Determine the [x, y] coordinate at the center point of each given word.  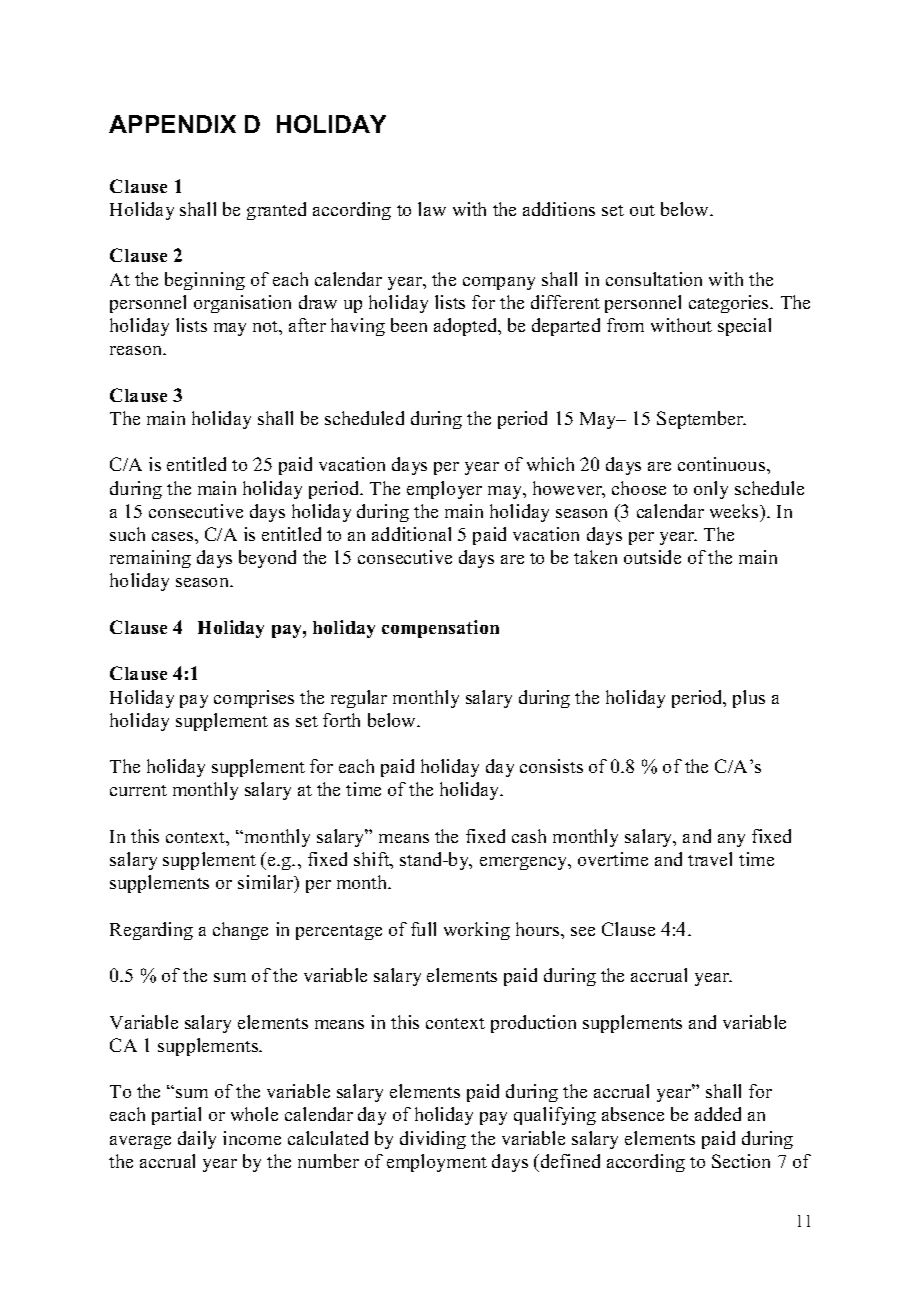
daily [197, 1140]
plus [749, 699]
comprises [254, 699]
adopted [467, 327]
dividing [433, 1140]
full [423, 929]
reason [137, 350]
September [701, 420]
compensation [440, 629]
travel [710, 859]
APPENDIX [172, 124]
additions [559, 209]
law [432, 209]
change [240, 931]
